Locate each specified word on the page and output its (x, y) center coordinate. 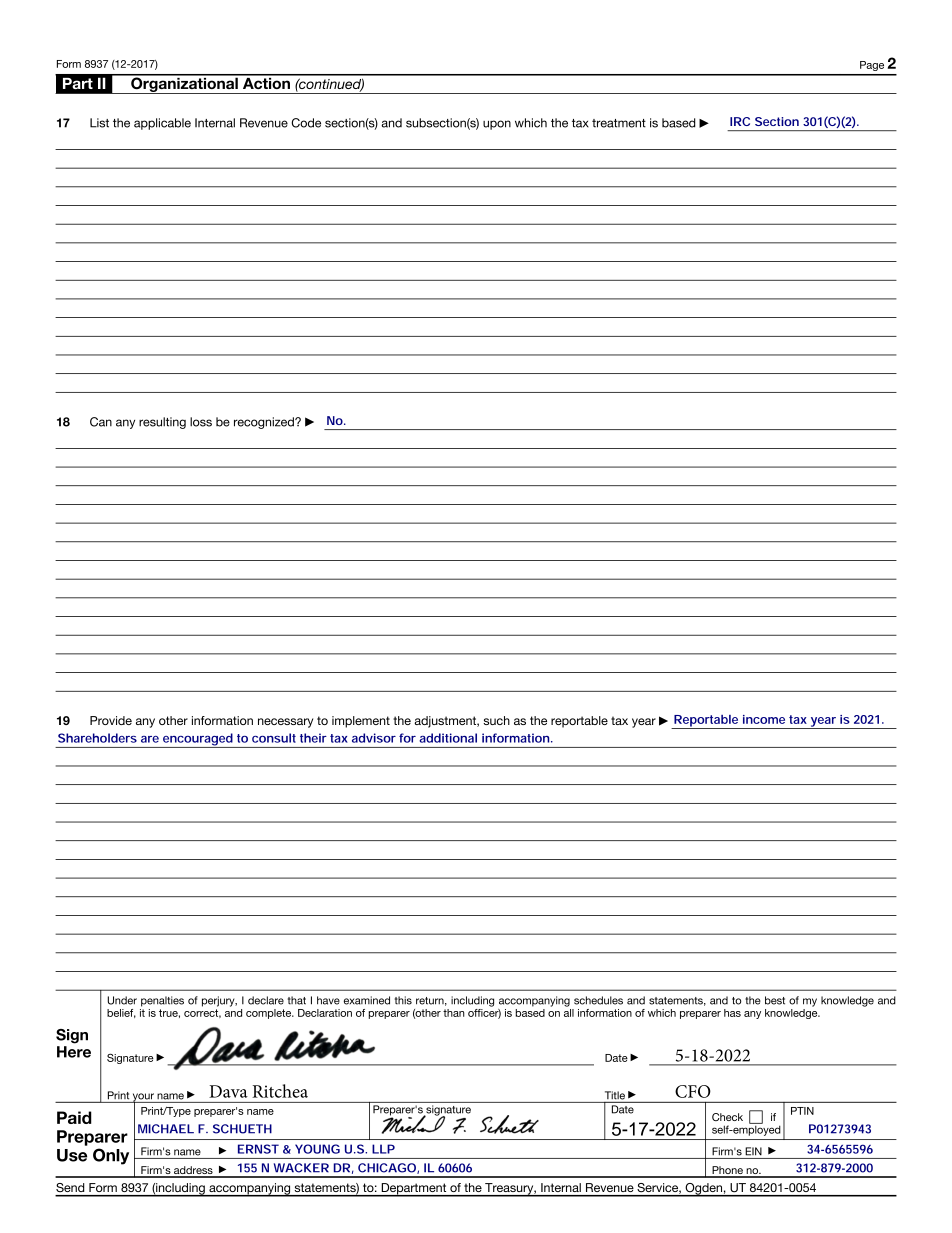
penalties (162, 1001)
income (764, 719)
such (496, 720)
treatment (619, 123)
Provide (111, 720)
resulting (162, 423)
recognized (265, 423)
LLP (383, 1149)
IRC (740, 121)
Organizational (184, 84)
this (403, 1000)
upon (497, 125)
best (775, 1000)
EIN (753, 1151)
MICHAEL (166, 1129)
